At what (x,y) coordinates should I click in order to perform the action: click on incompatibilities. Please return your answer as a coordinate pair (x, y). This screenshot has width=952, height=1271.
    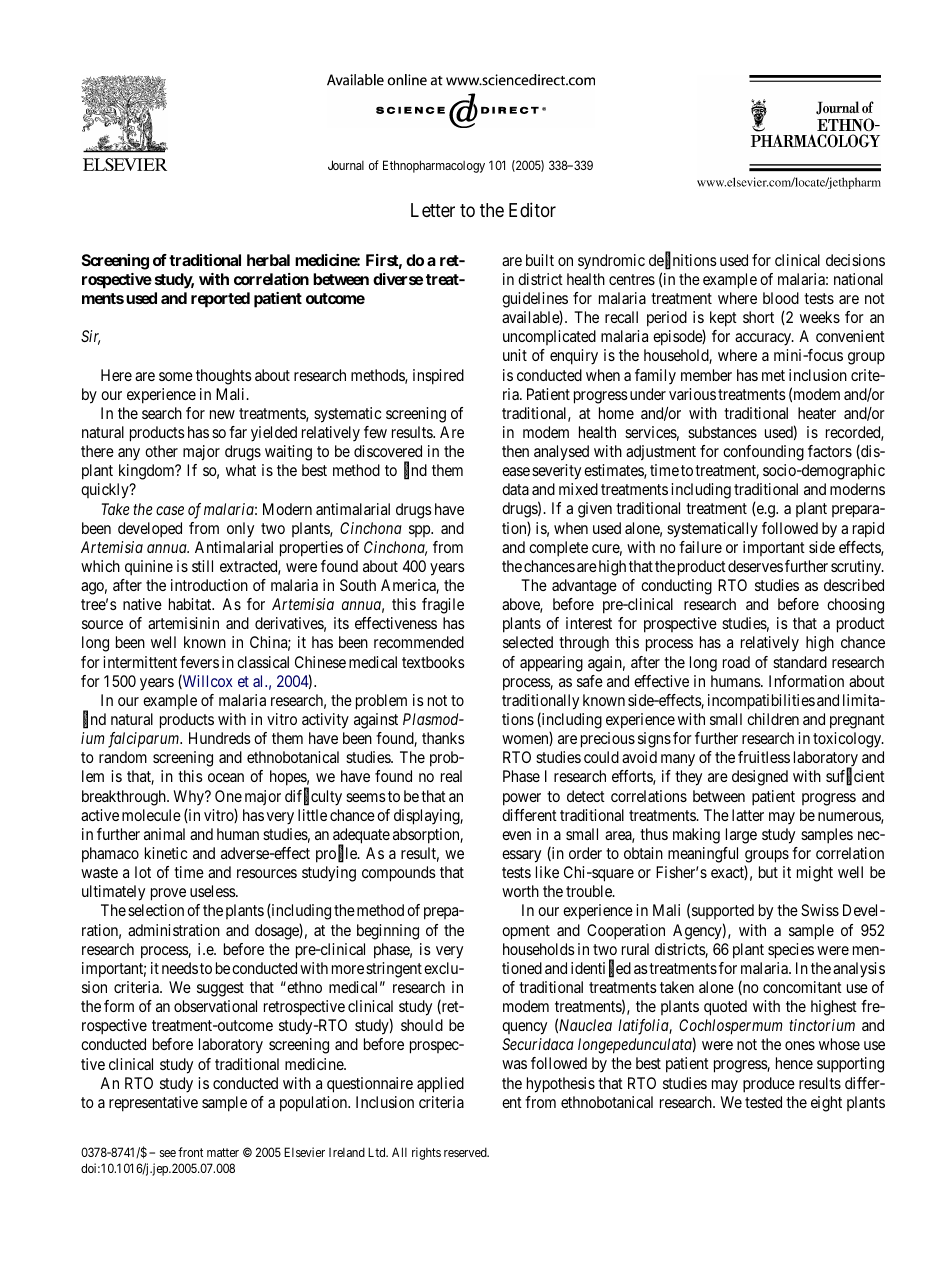
    Looking at the image, I should click on (761, 702).
